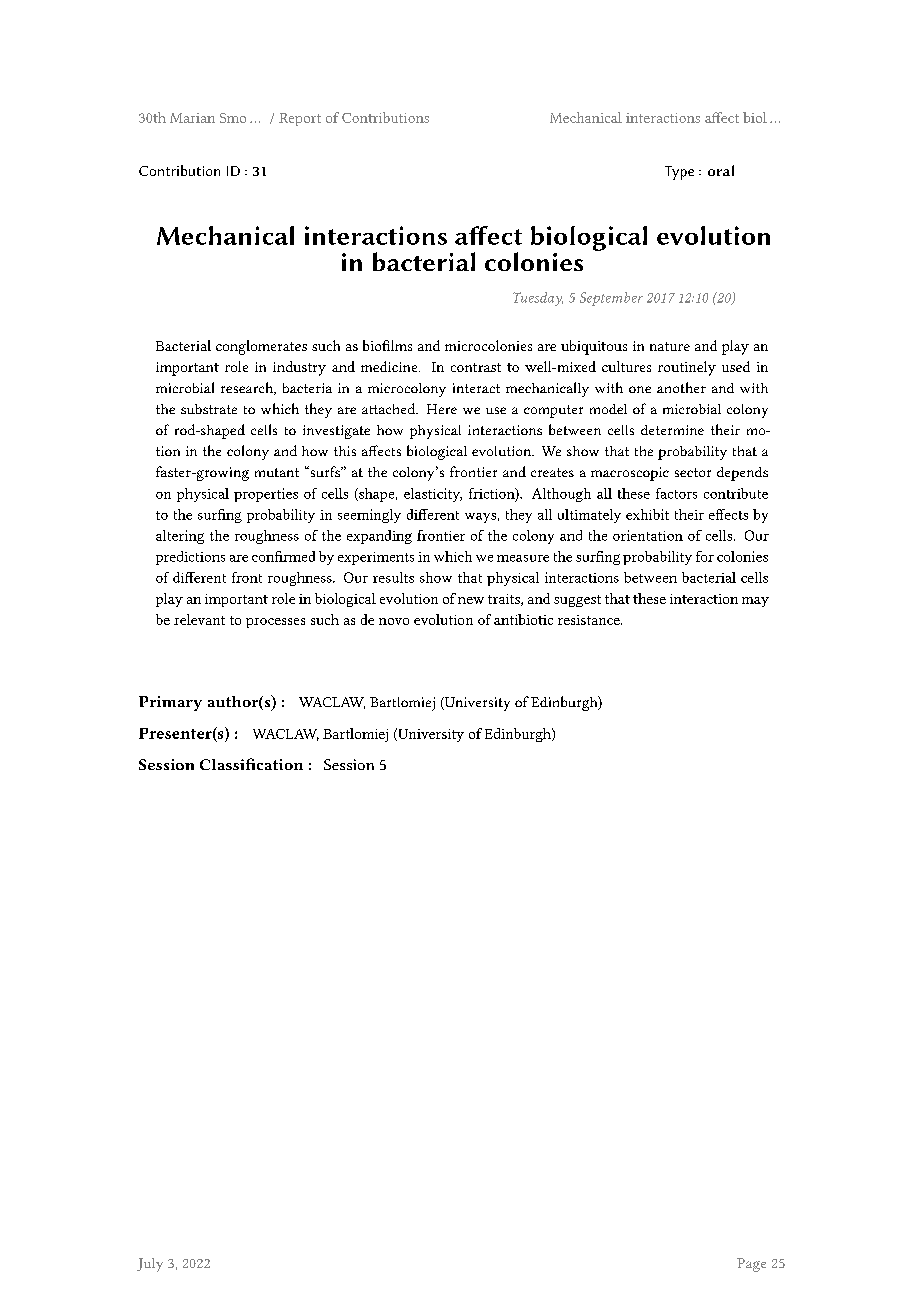 This screenshot has width=924, height=1308. I want to click on July, so click(150, 1265).
